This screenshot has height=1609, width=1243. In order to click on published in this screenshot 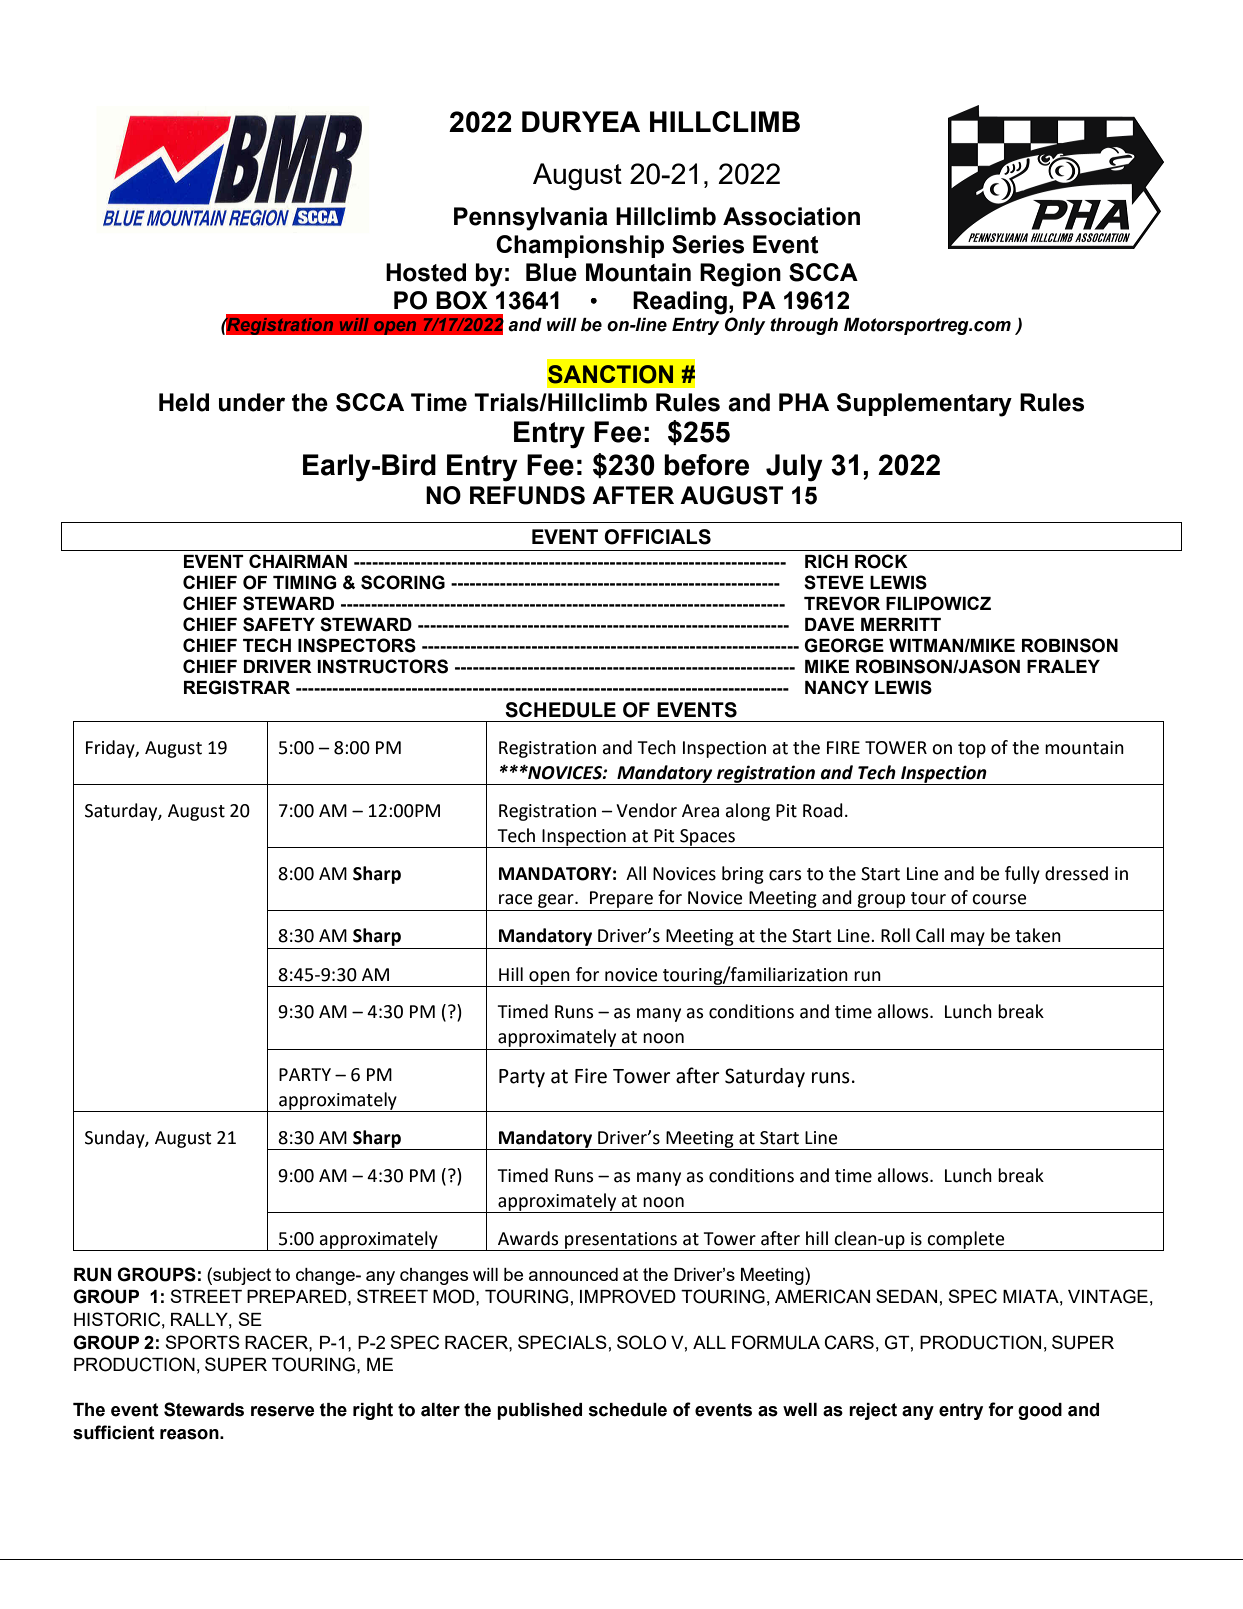, I will do `click(539, 1411)`.
